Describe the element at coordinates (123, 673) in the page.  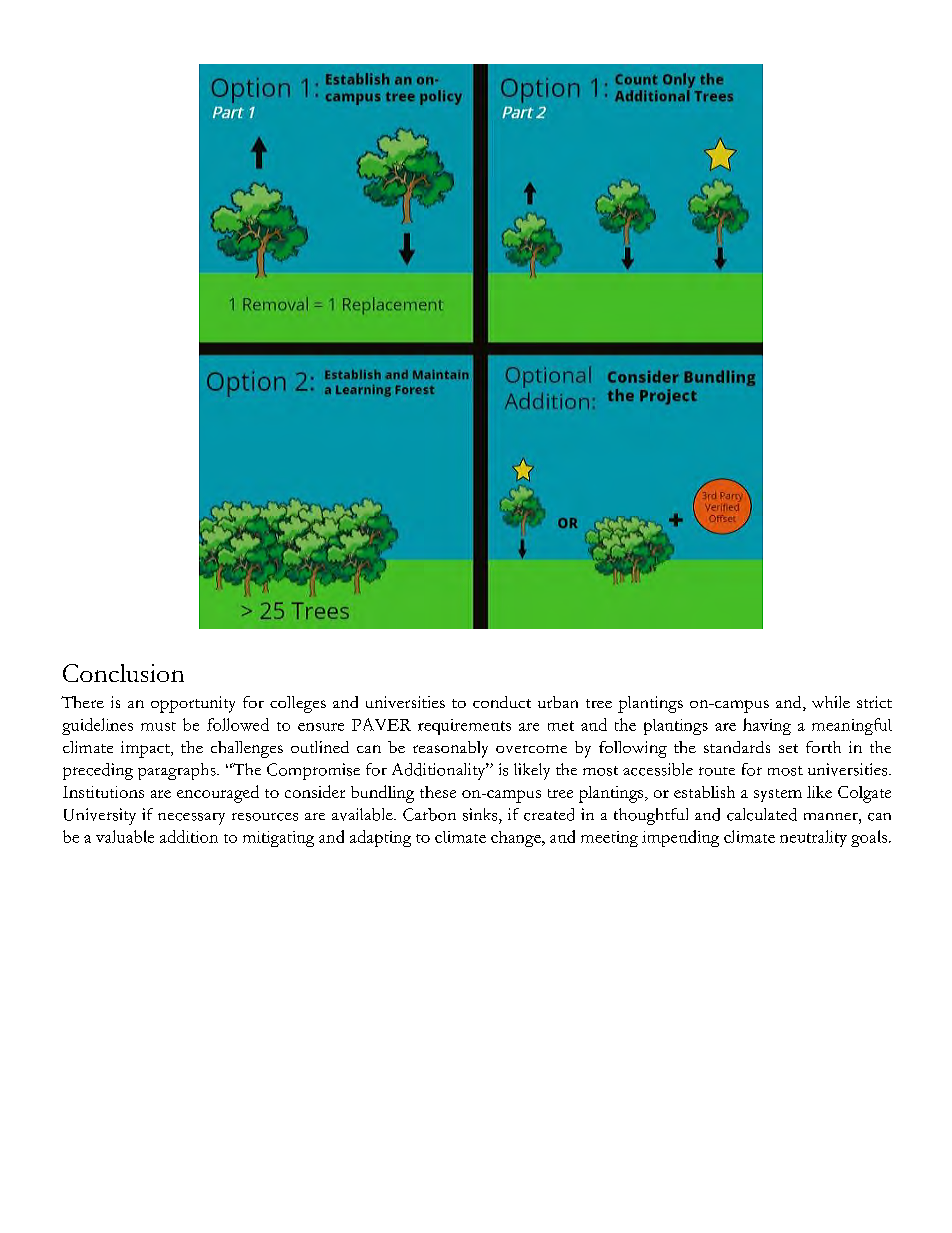
I see `Conclusion` at that location.
